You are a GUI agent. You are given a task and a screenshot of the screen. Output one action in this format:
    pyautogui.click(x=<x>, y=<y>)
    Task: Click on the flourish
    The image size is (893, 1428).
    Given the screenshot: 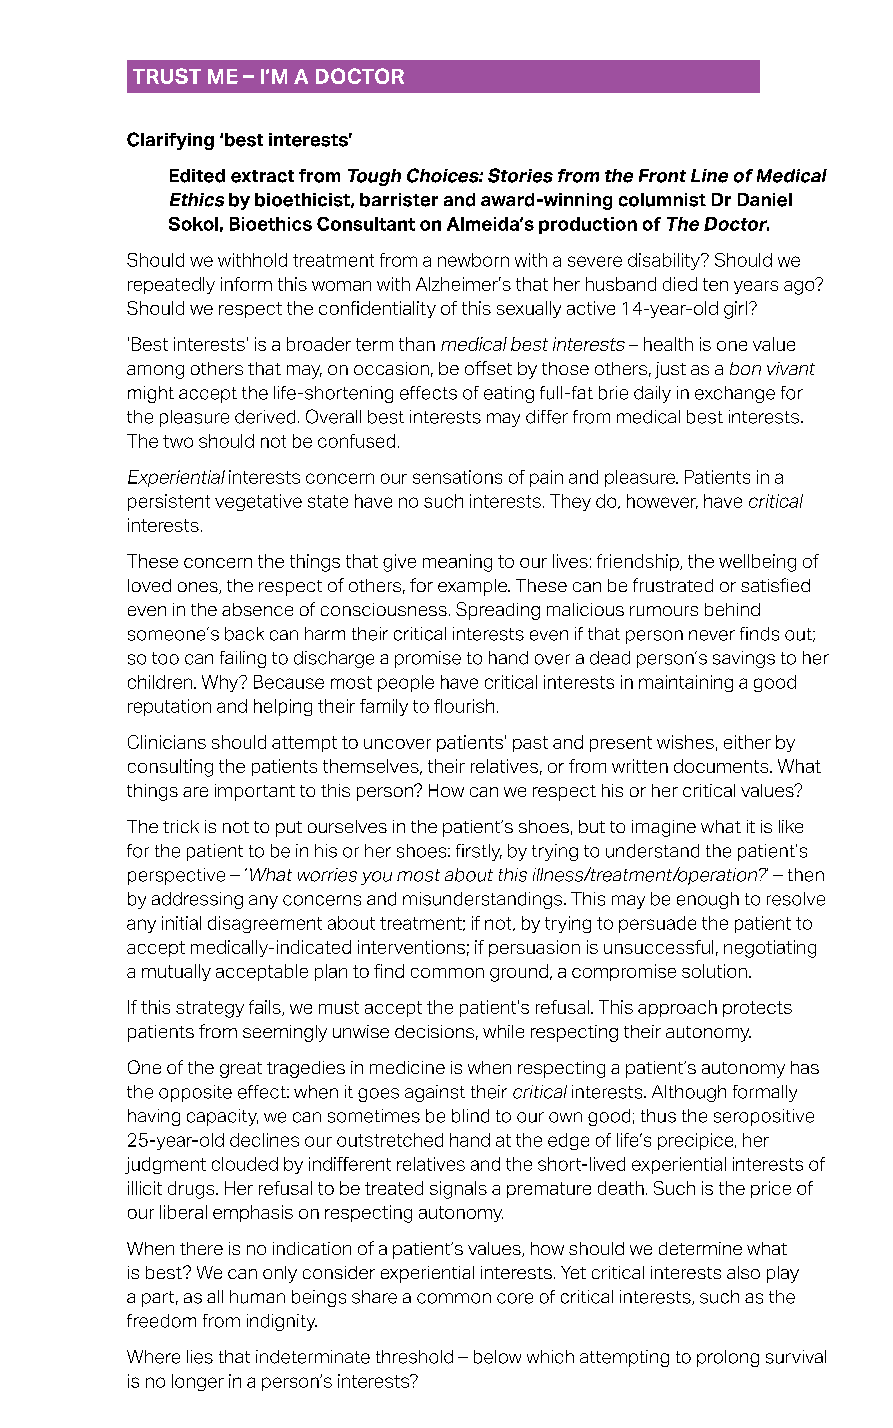 What is the action you would take?
    pyautogui.click(x=464, y=706)
